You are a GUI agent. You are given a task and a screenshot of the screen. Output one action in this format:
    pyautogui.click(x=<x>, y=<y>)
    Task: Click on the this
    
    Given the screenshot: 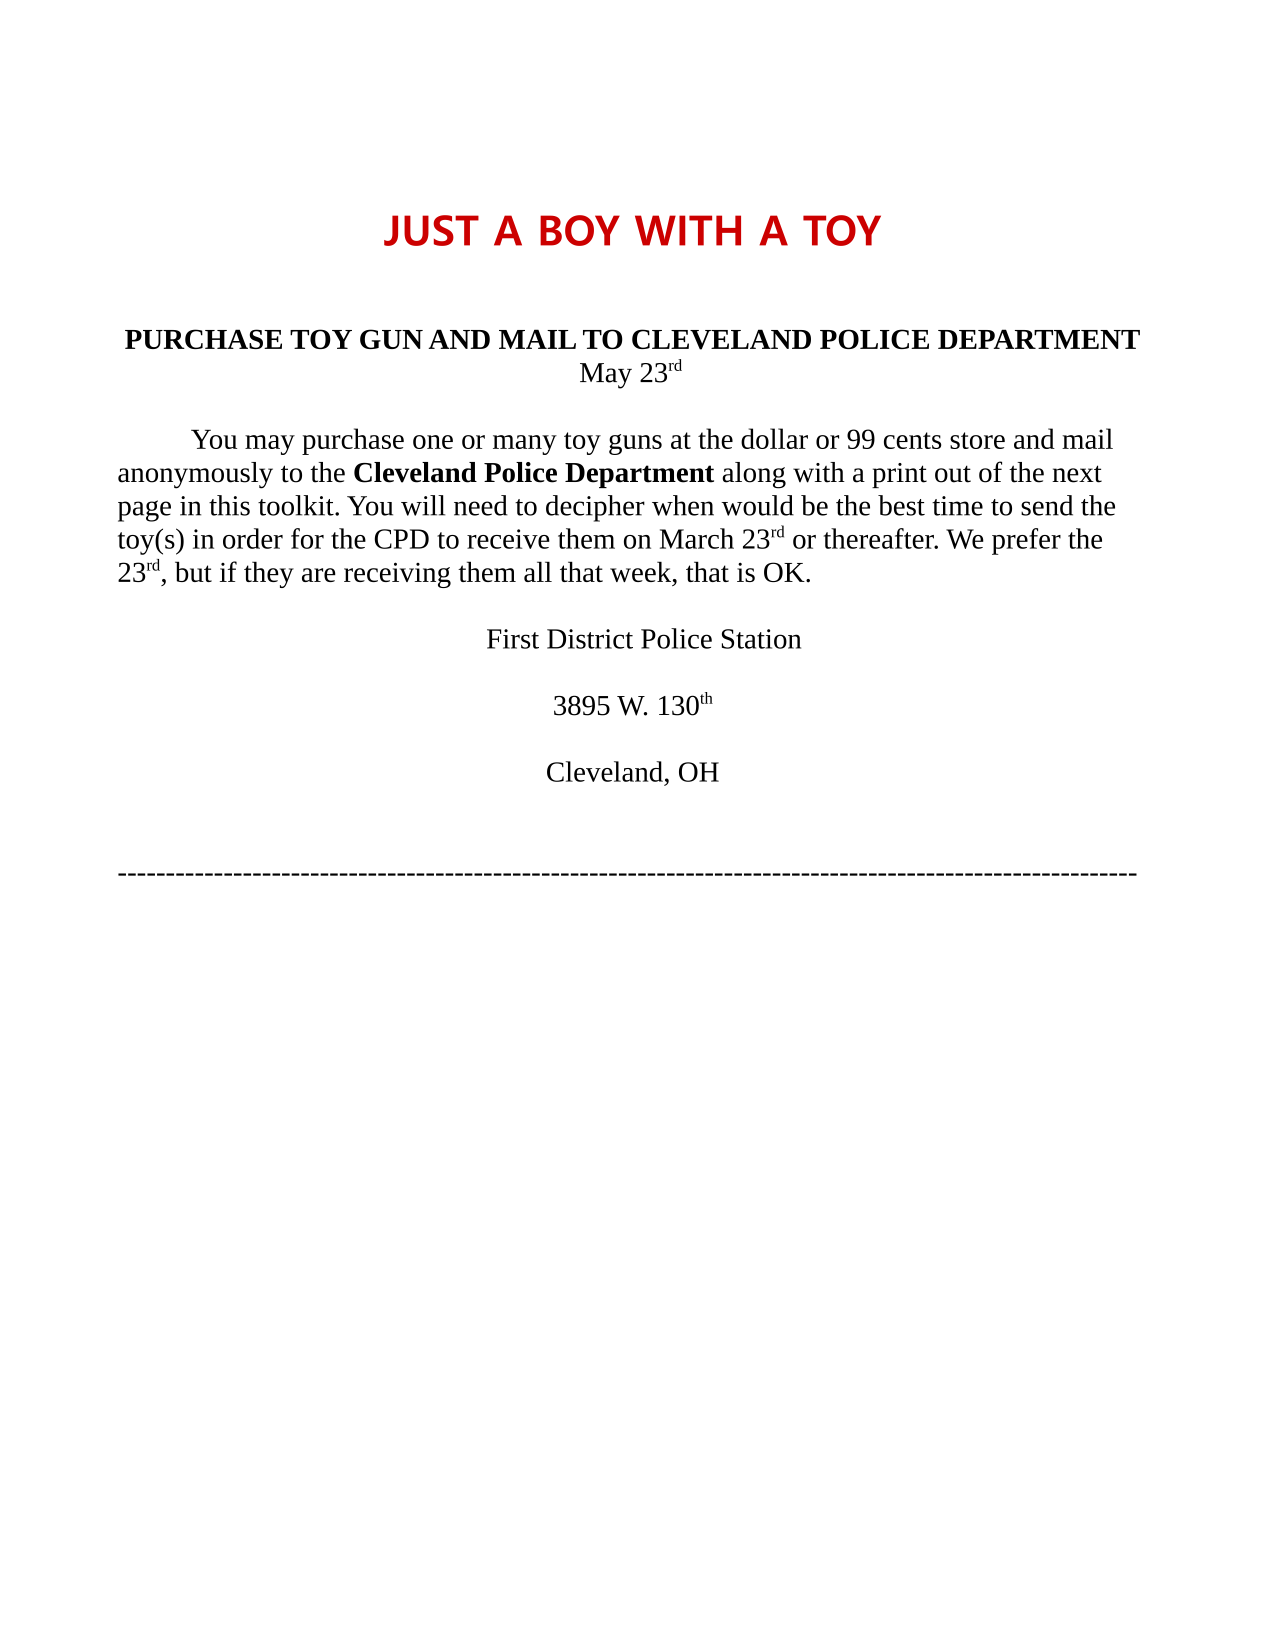 What is the action you would take?
    pyautogui.click(x=229, y=505)
